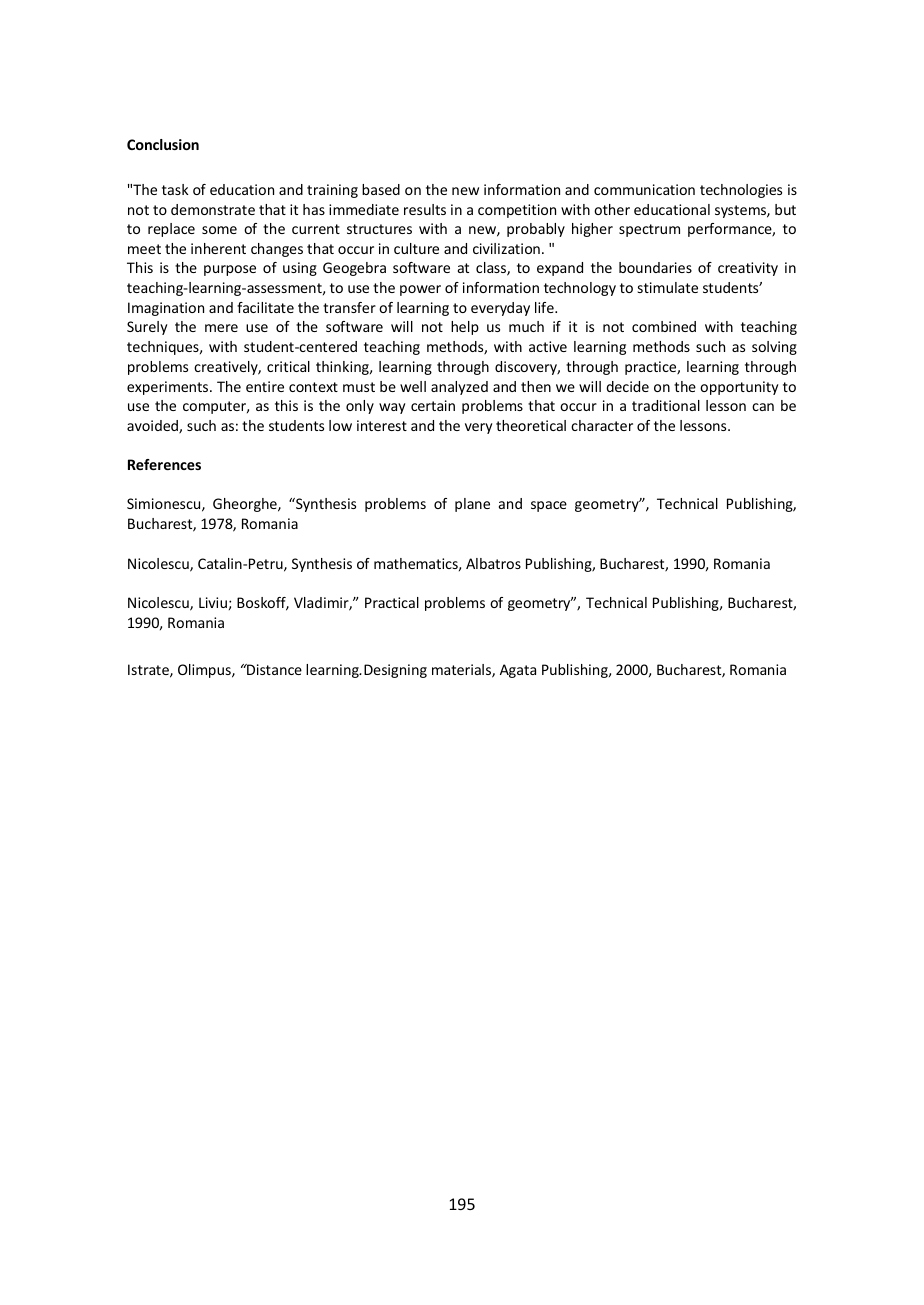  Describe the element at coordinates (739, 388) in the screenshot. I see `opportunity` at that location.
